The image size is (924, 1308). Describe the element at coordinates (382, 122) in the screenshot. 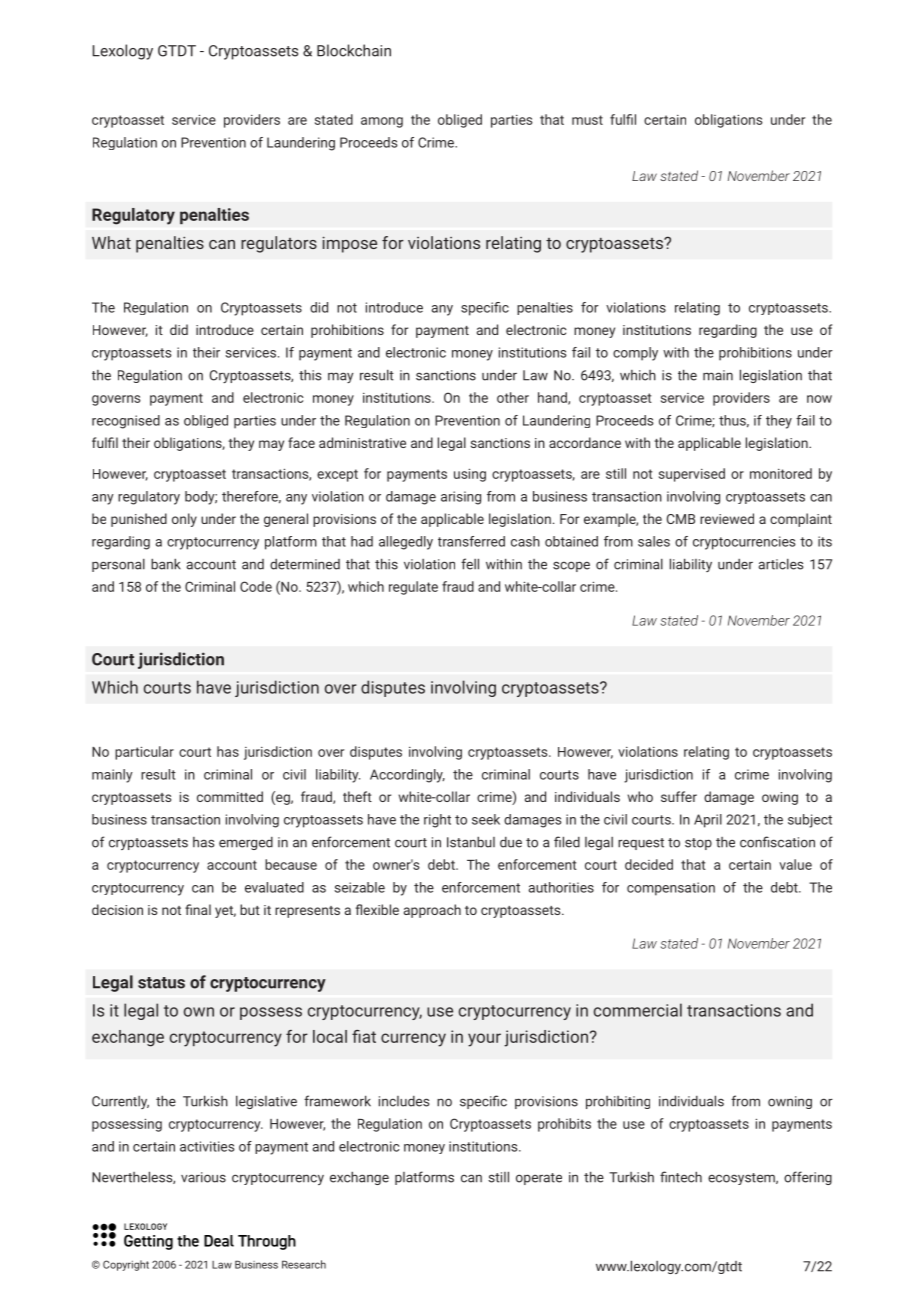

I see `among` at that location.
